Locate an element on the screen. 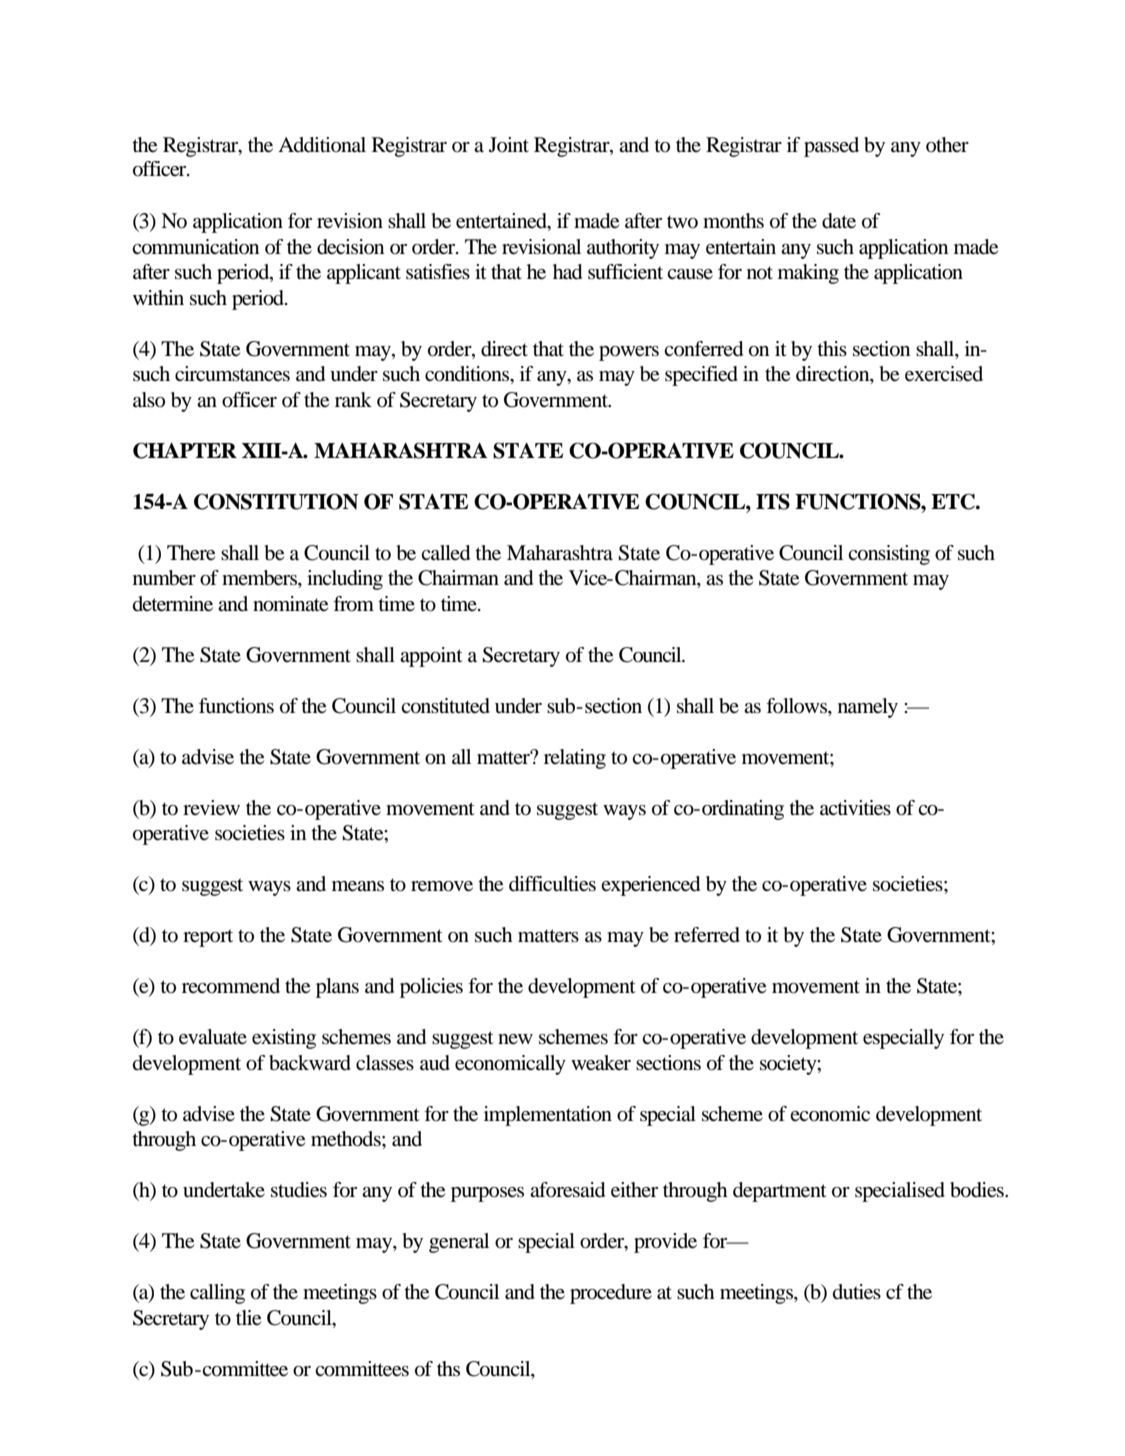 The width and height of the screenshot is (1125, 1456). Additional is located at coordinates (322, 145).
